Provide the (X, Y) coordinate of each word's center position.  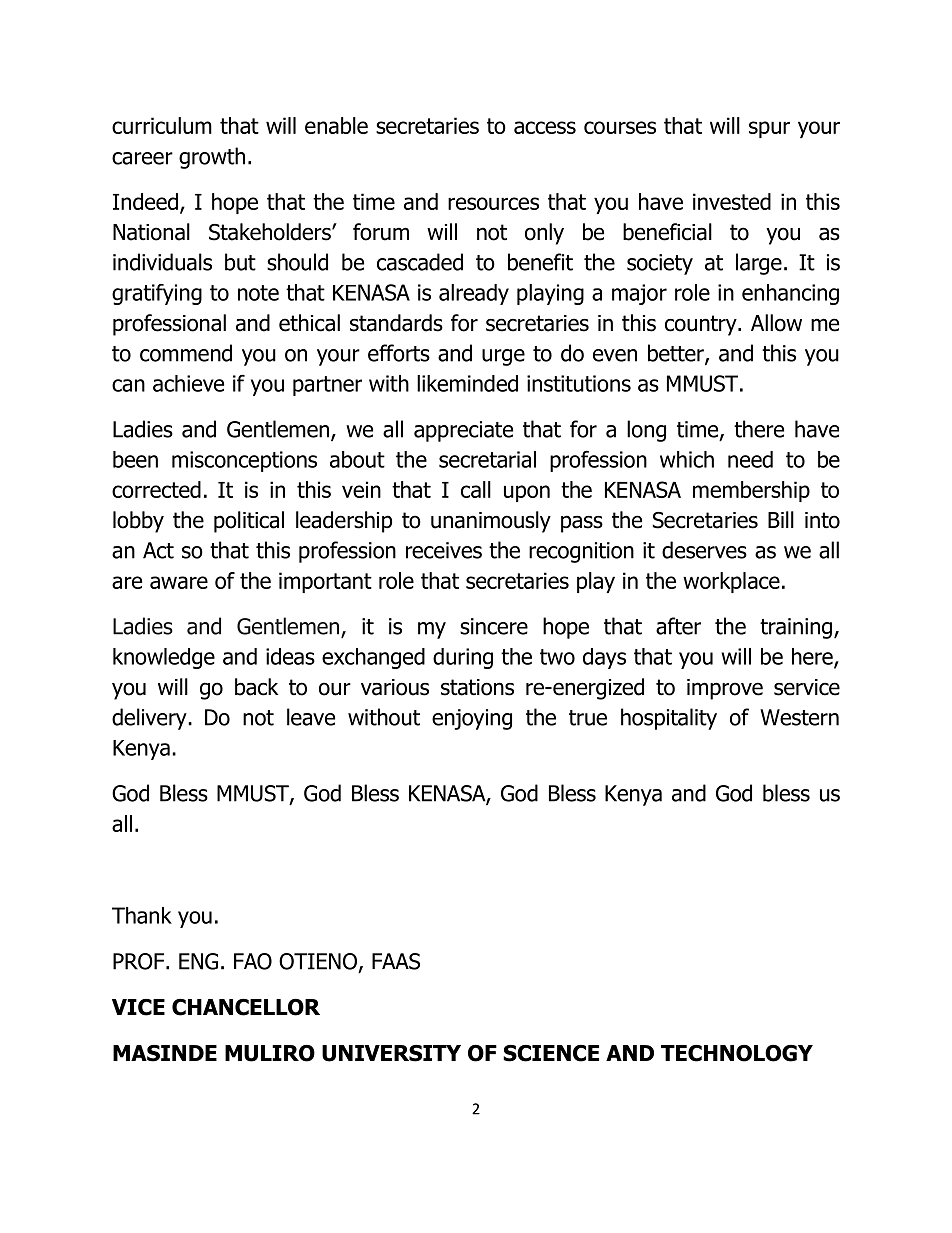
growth (212, 158)
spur (769, 129)
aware (179, 582)
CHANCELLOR (246, 1007)
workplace (731, 582)
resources (493, 203)
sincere (494, 626)
